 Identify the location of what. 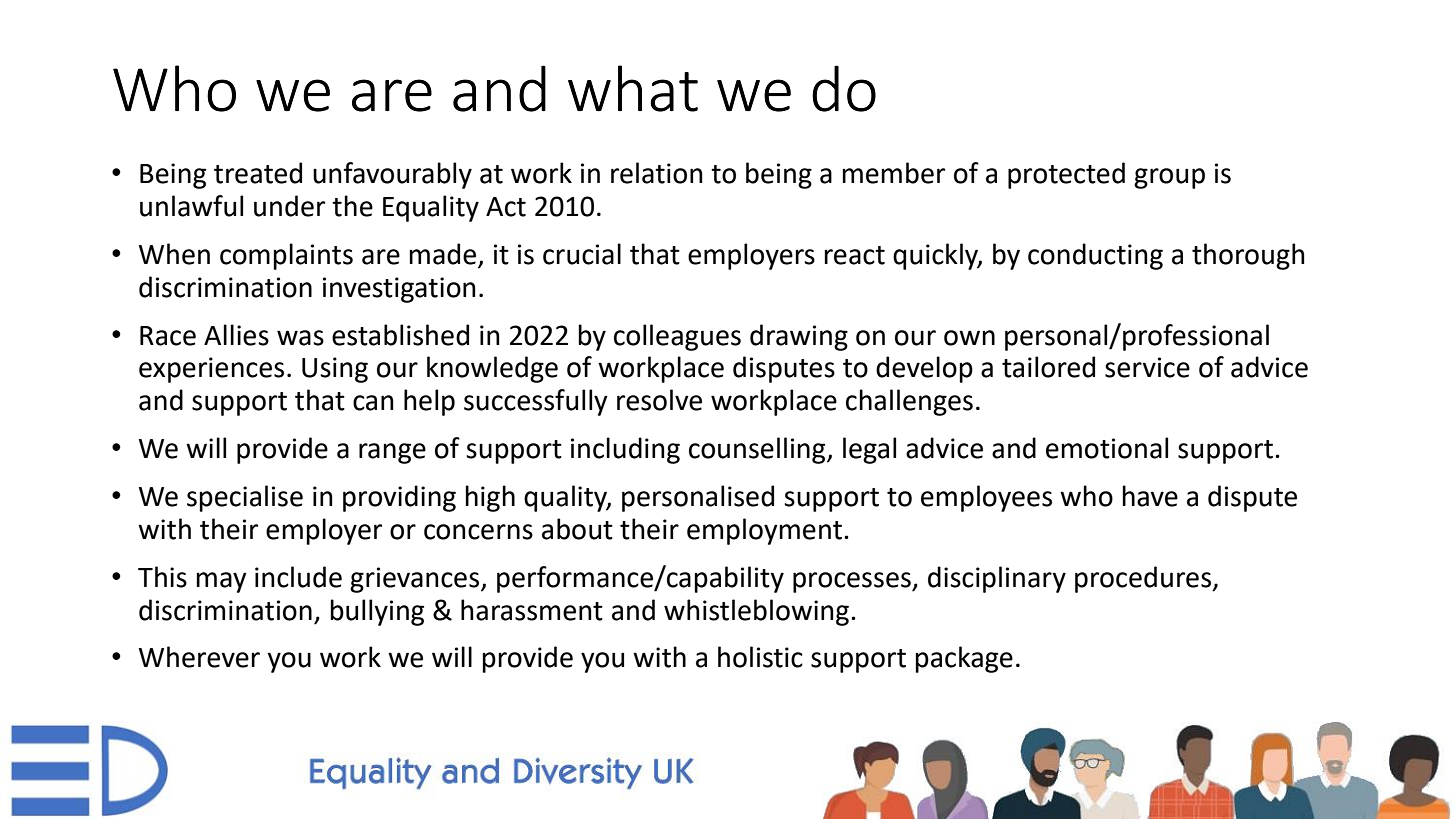
(633, 88).
